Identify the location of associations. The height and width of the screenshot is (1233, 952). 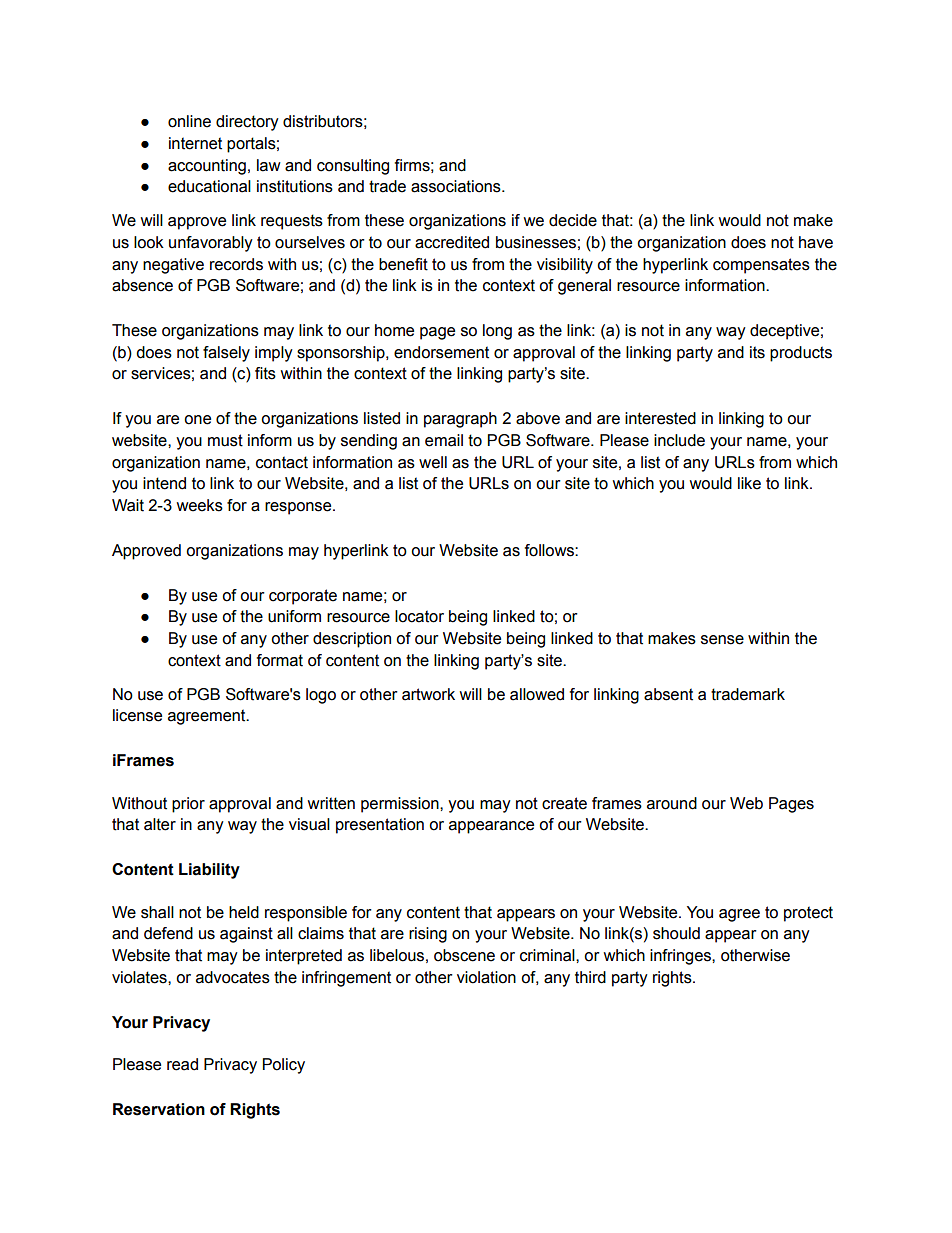
(457, 186).
